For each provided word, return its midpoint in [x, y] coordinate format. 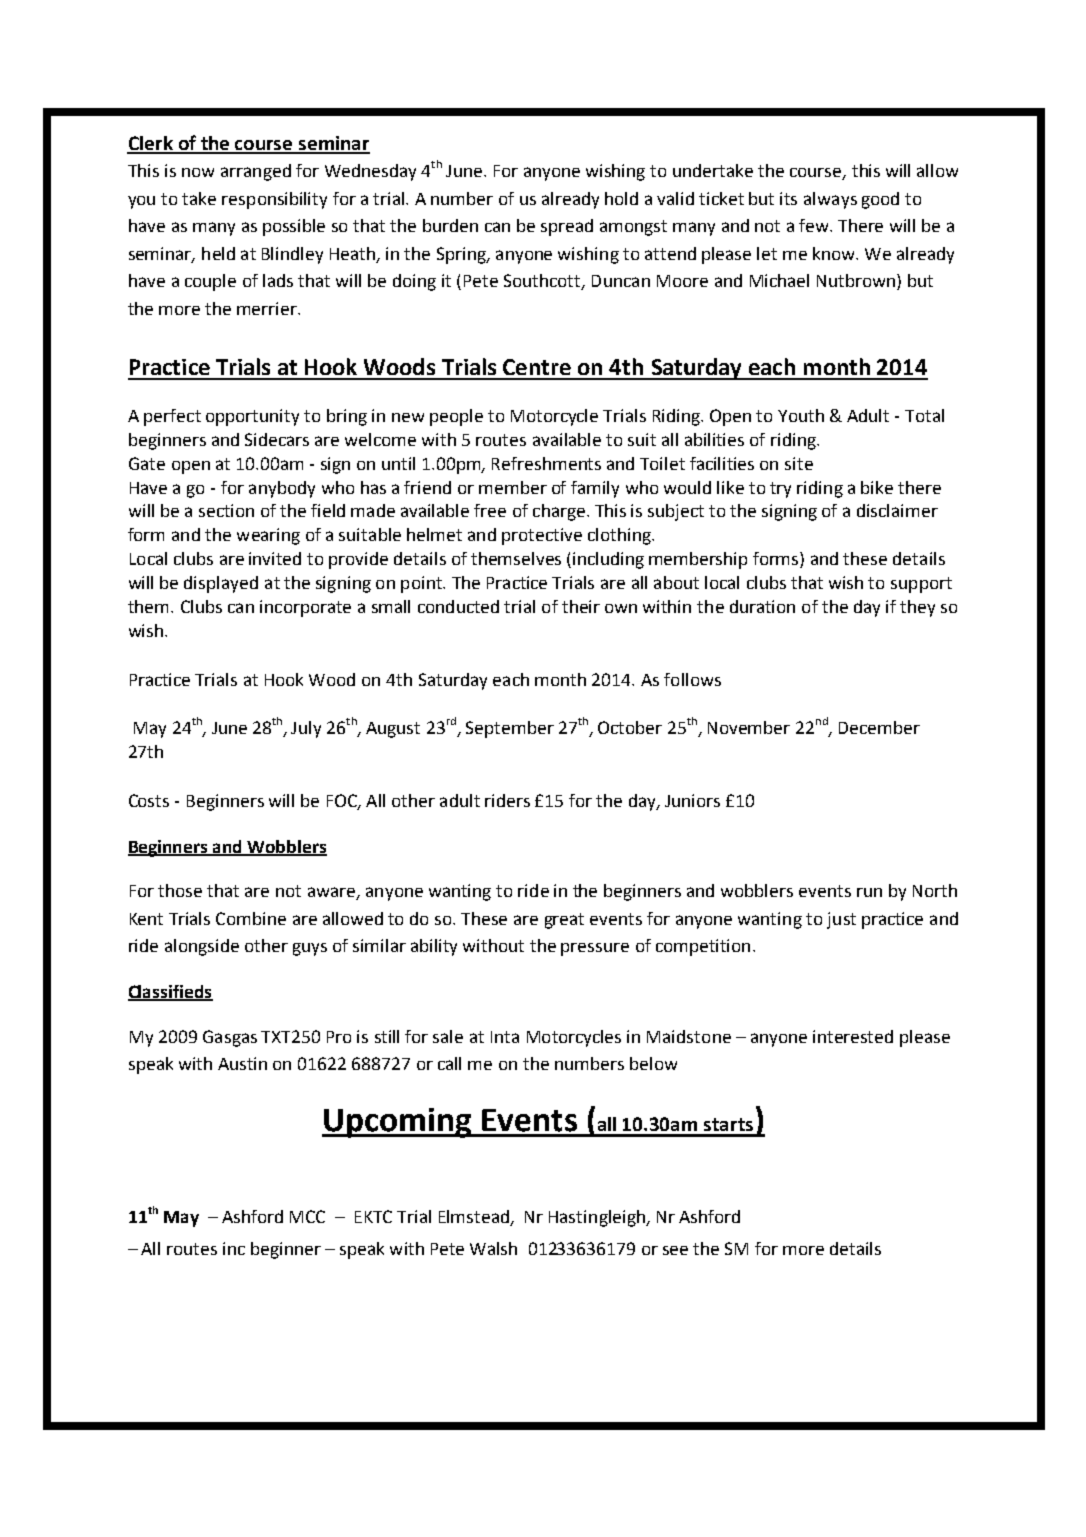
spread [567, 227]
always [830, 200]
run [869, 892]
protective [542, 536]
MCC [307, 1216]
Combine [251, 918]
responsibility [274, 200]
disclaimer [897, 510]
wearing [268, 536]
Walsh [493, 1248]
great [564, 921]
